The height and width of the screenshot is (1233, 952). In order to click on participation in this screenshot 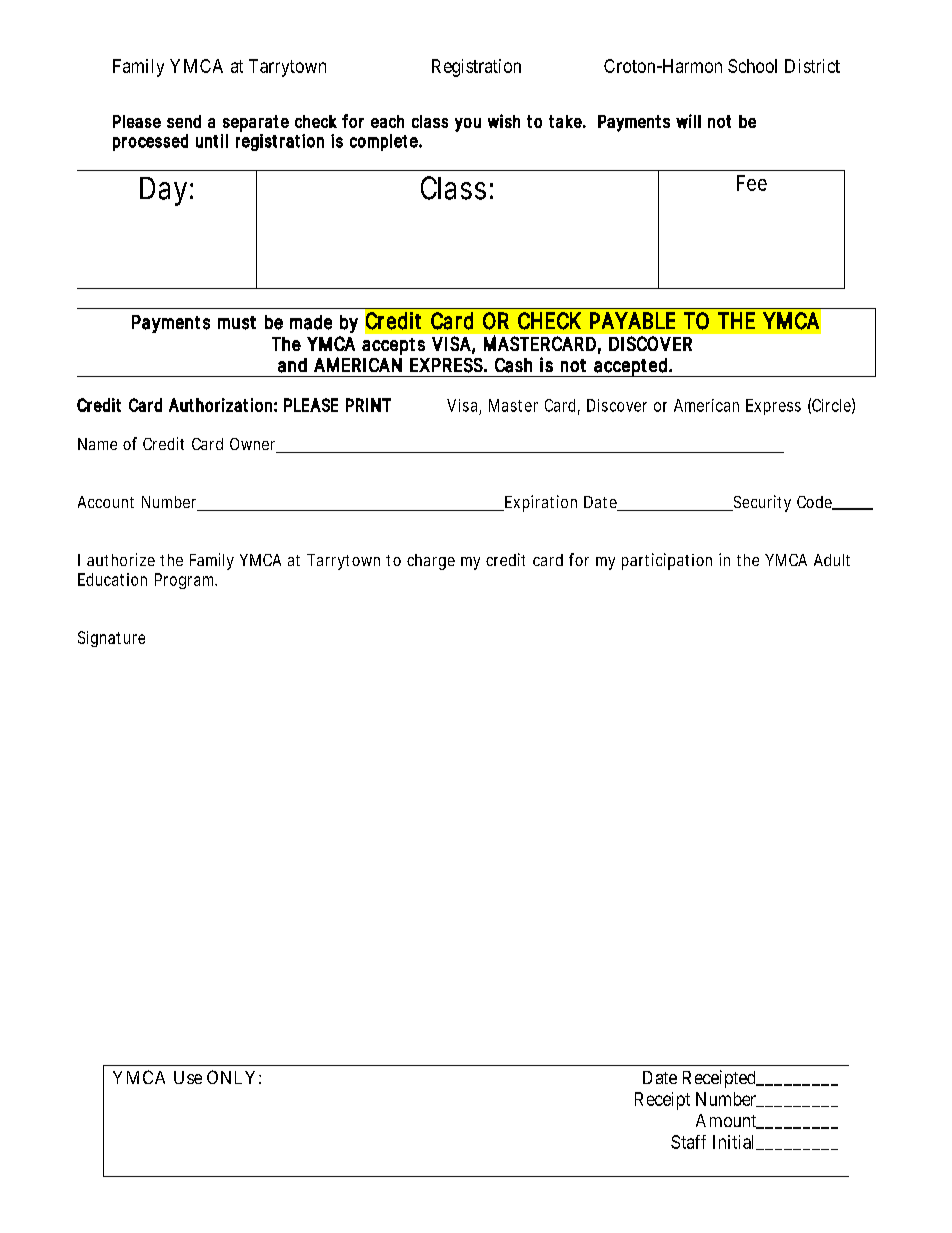, I will do `click(667, 561)`.
